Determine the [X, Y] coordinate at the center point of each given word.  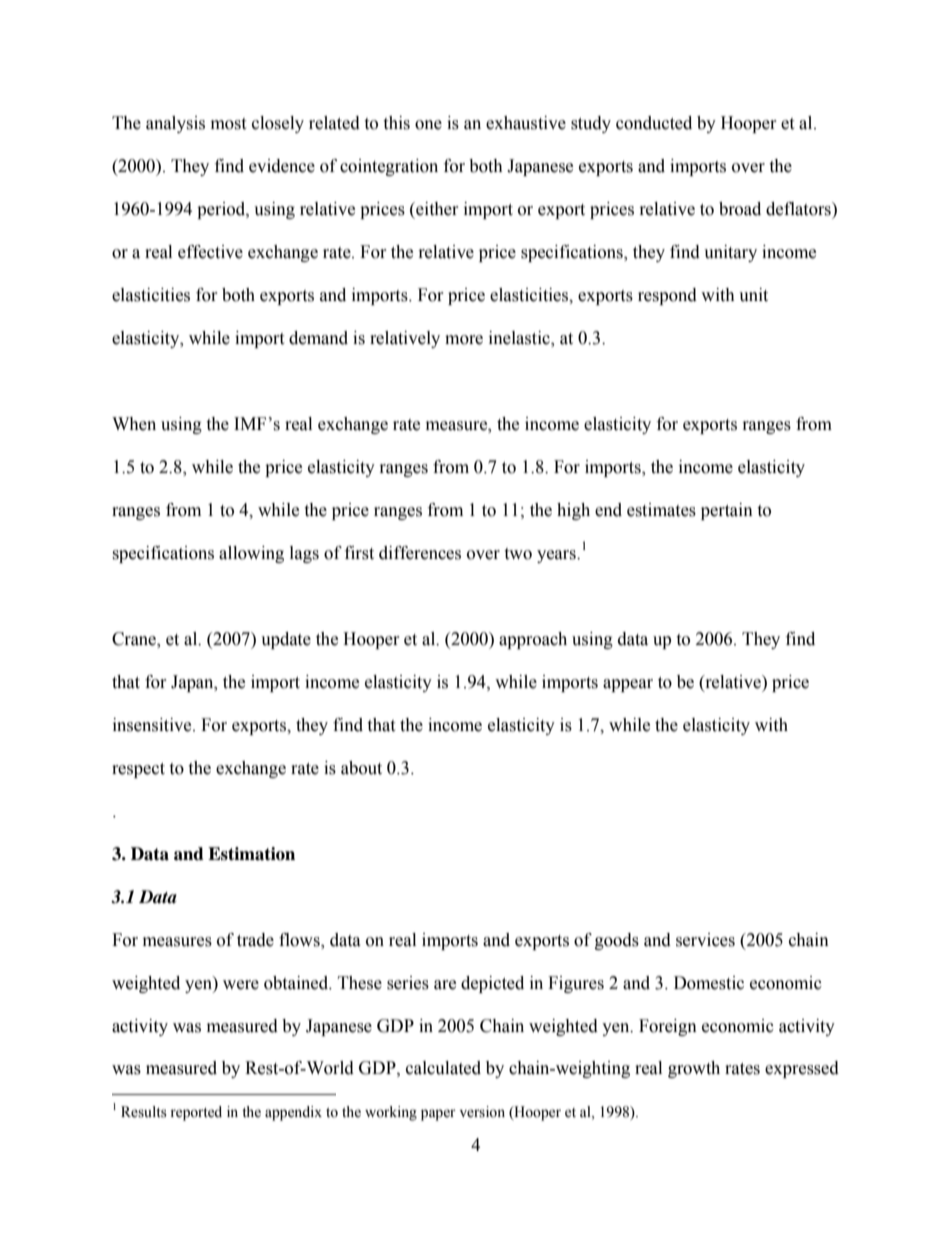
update [286, 640]
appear [628, 685]
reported [196, 1113]
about [361, 768]
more [464, 340]
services [705, 940]
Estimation [251, 854]
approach [533, 640]
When [134, 424]
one [428, 125]
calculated [443, 1068]
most [228, 124]
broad [740, 209]
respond [667, 296]
